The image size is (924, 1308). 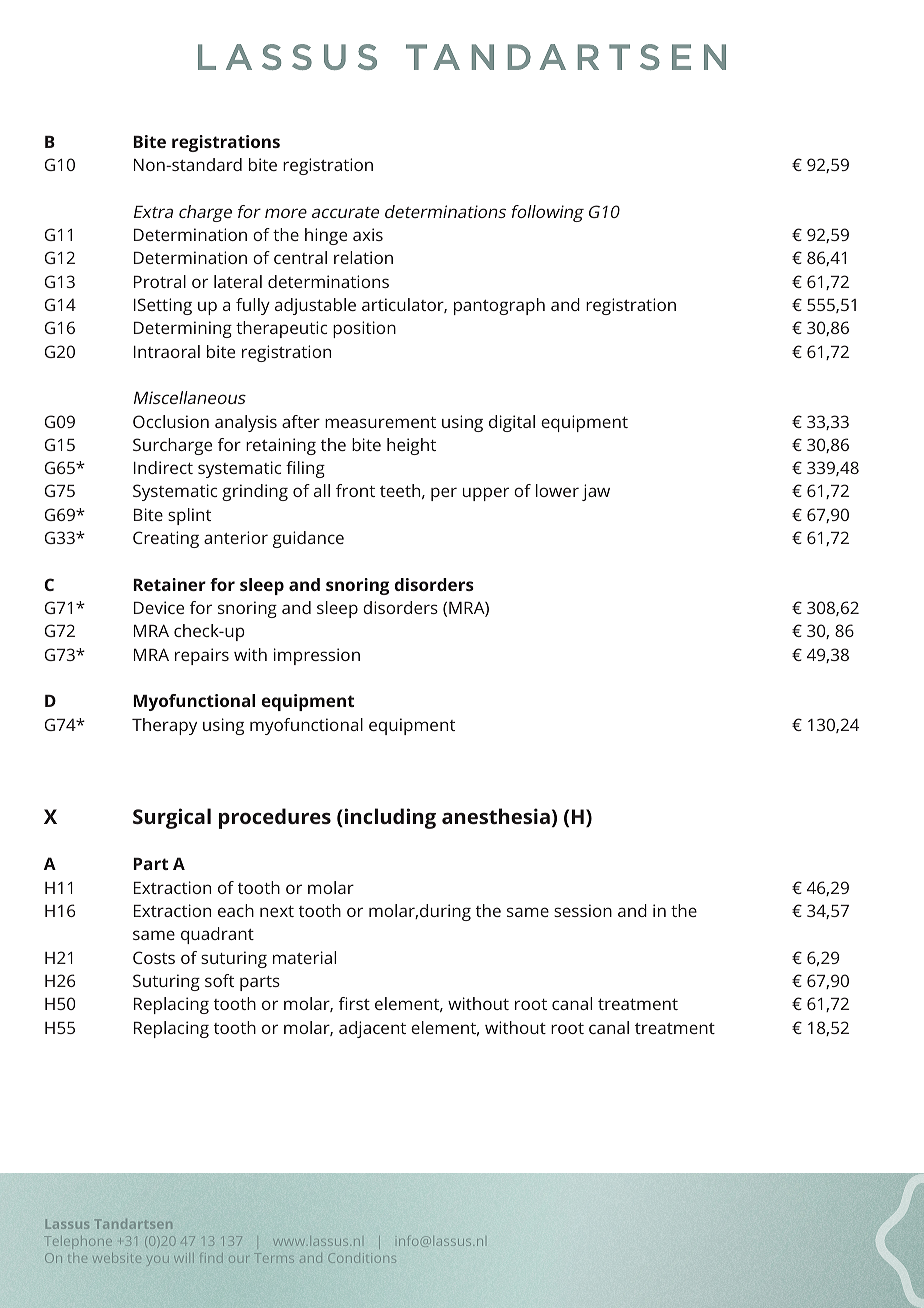 What do you see at coordinates (512, 423) in the image?
I see `digital` at bounding box center [512, 423].
